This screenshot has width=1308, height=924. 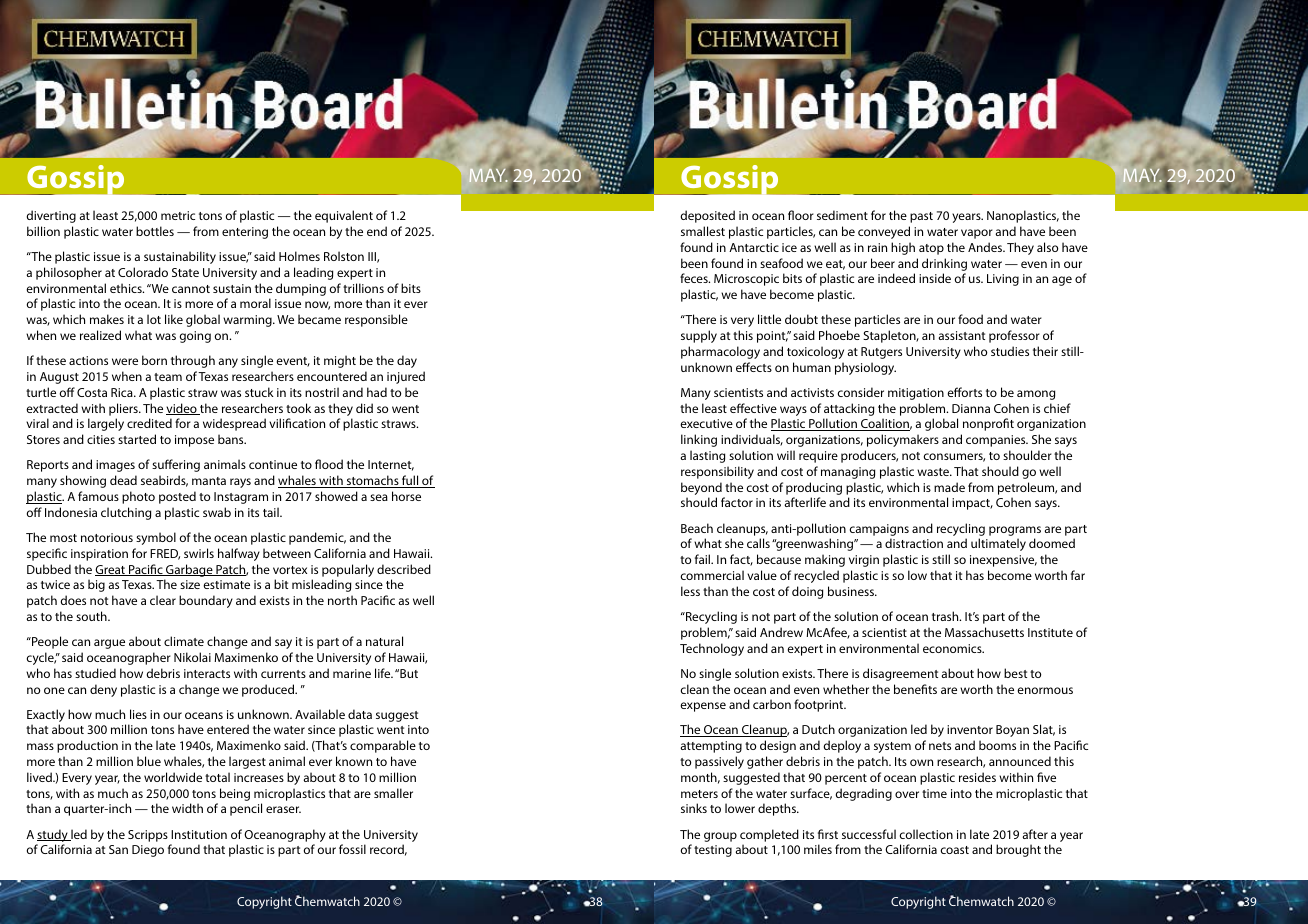 What do you see at coordinates (155, 231) in the screenshot?
I see `bottles` at bounding box center [155, 231].
